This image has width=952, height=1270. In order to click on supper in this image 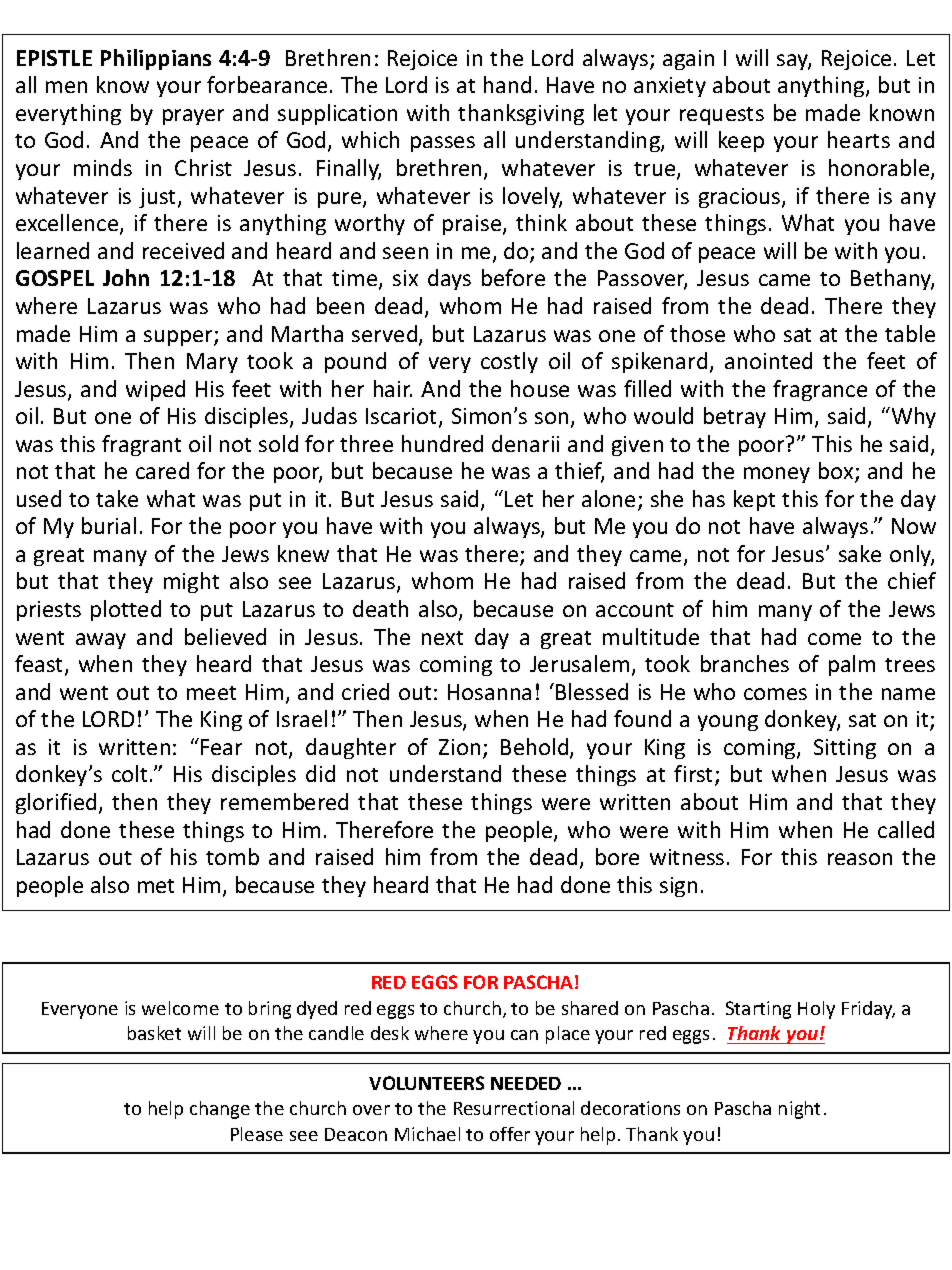, I will do `click(179, 338)`.
